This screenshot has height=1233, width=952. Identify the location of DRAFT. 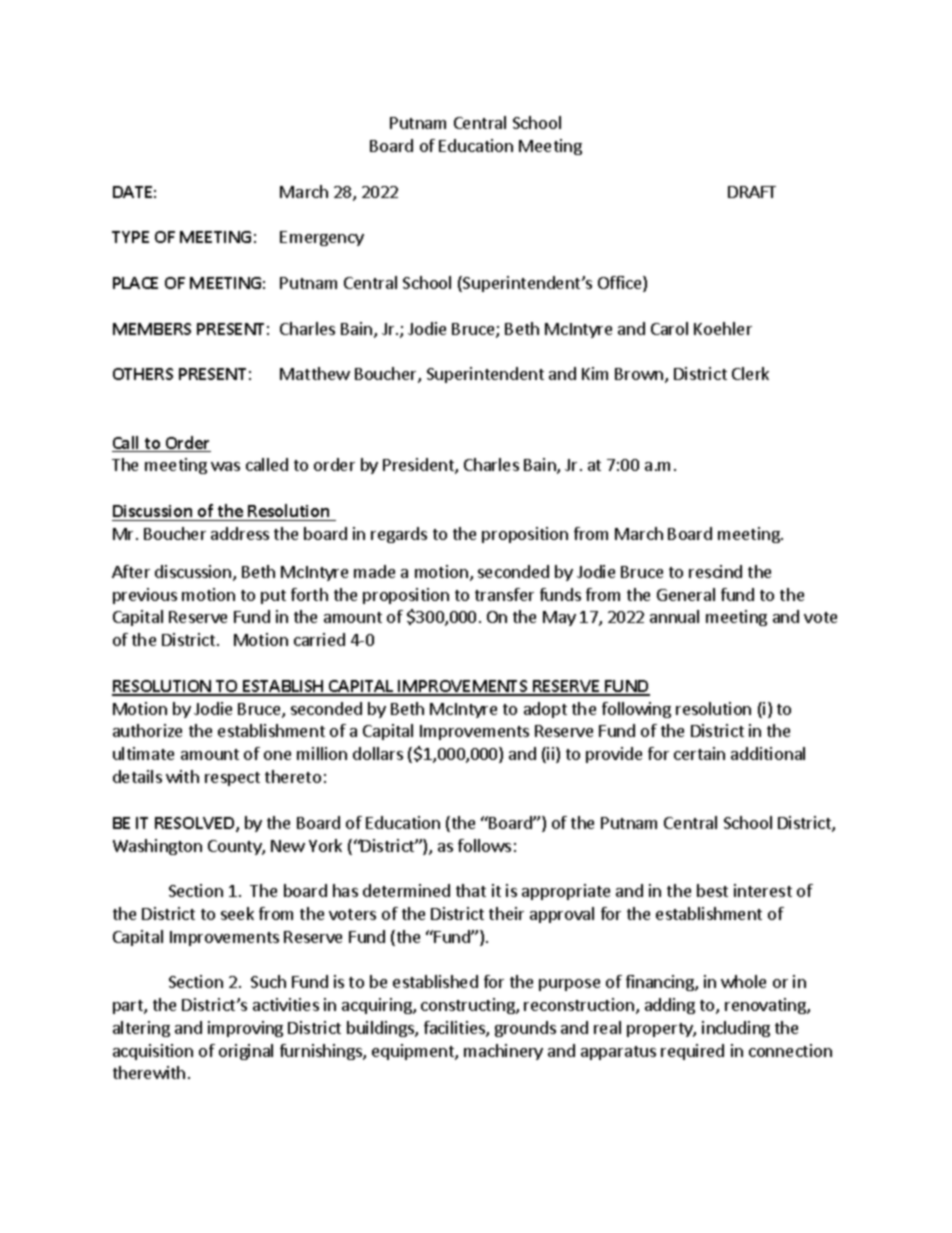
(752, 192).
